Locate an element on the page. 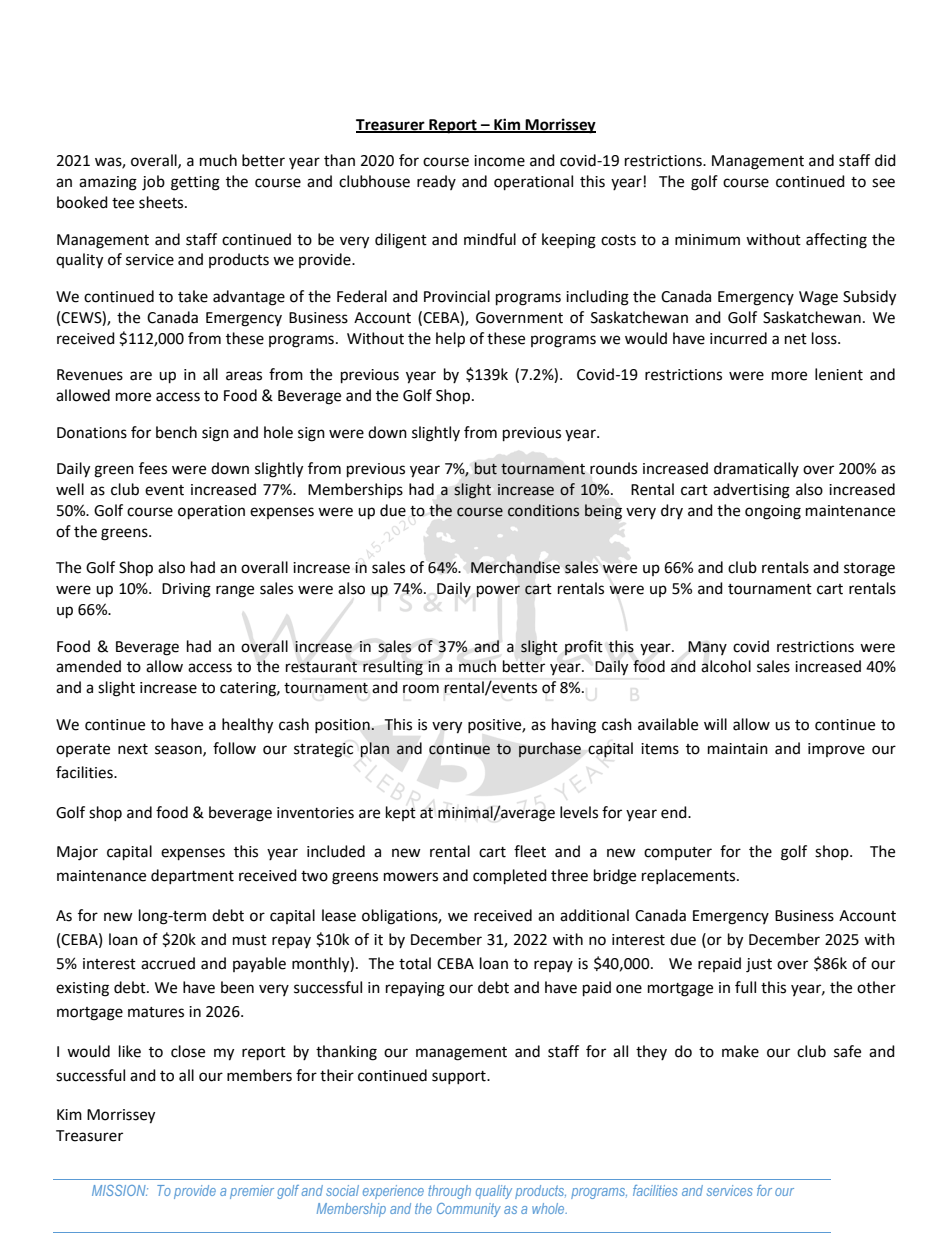 Image resolution: width=952 pixels, height=1233 pixels. sheets is located at coordinates (162, 202).
